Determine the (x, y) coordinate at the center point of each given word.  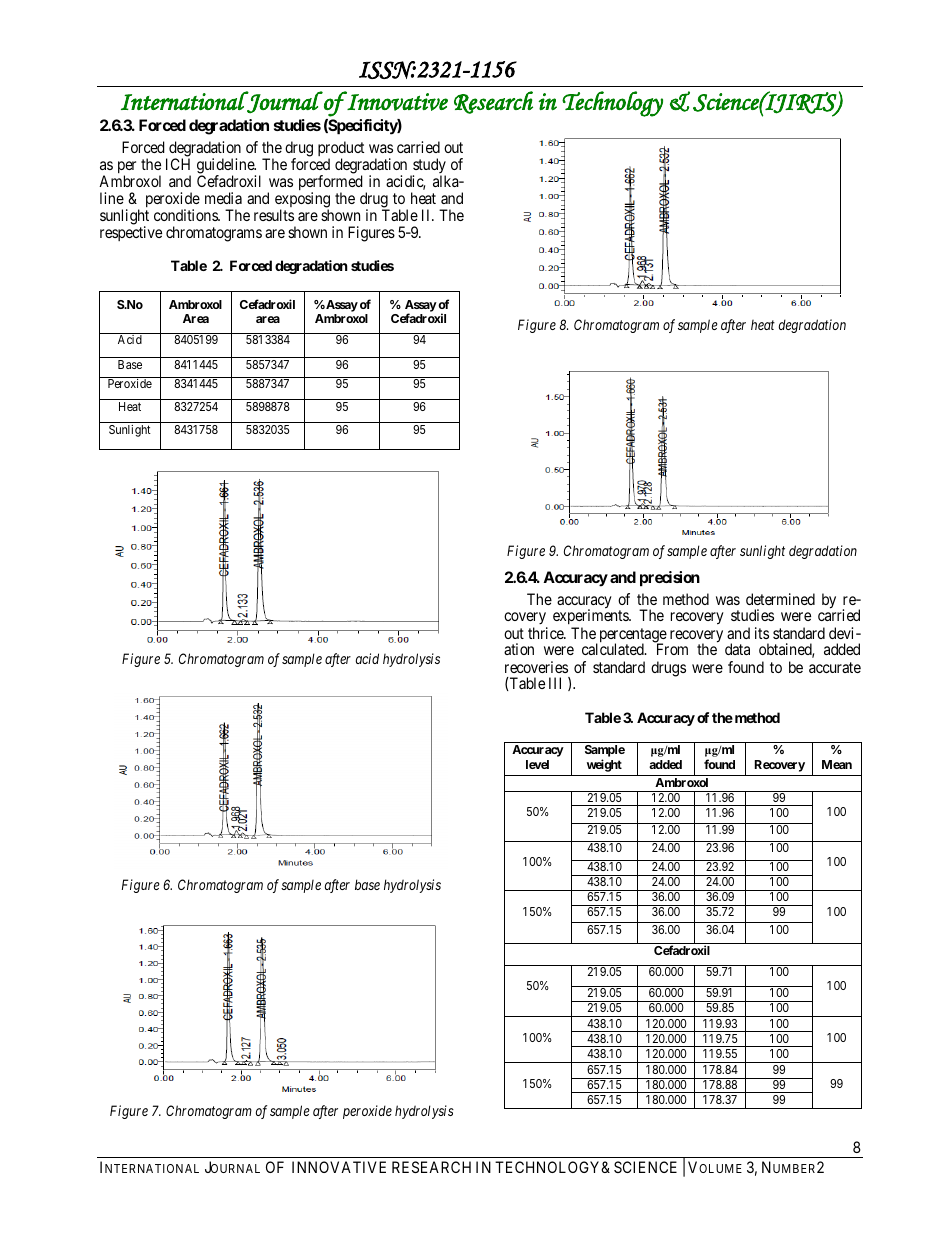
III (555, 683)
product (341, 150)
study (428, 167)
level (537, 764)
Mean (837, 764)
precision (670, 579)
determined (780, 599)
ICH (178, 164)
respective (131, 233)
